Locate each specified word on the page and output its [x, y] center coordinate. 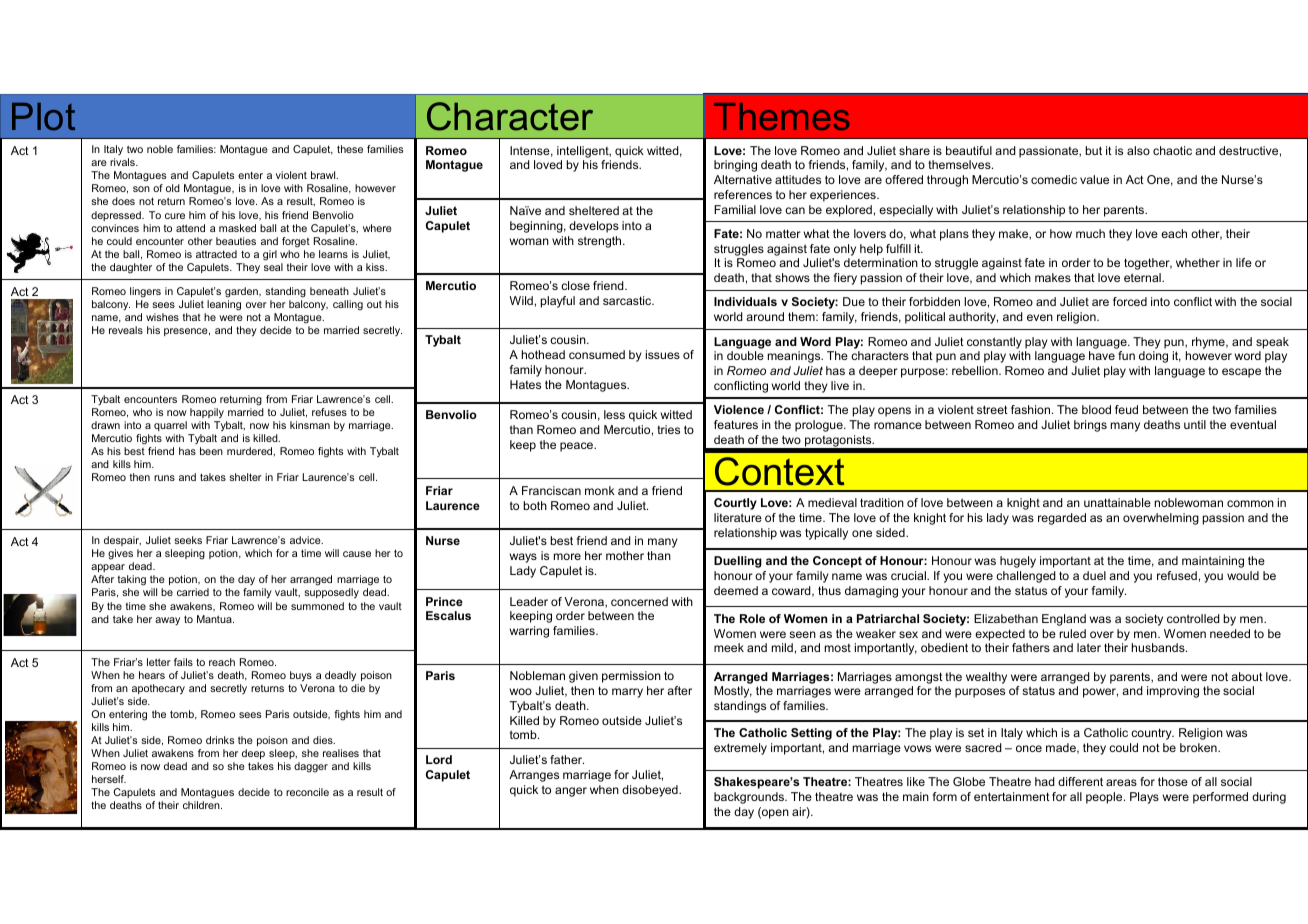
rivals [123, 162]
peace [577, 447]
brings [1090, 426]
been [211, 451]
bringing [735, 166]
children [202, 805]
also [1138, 150]
